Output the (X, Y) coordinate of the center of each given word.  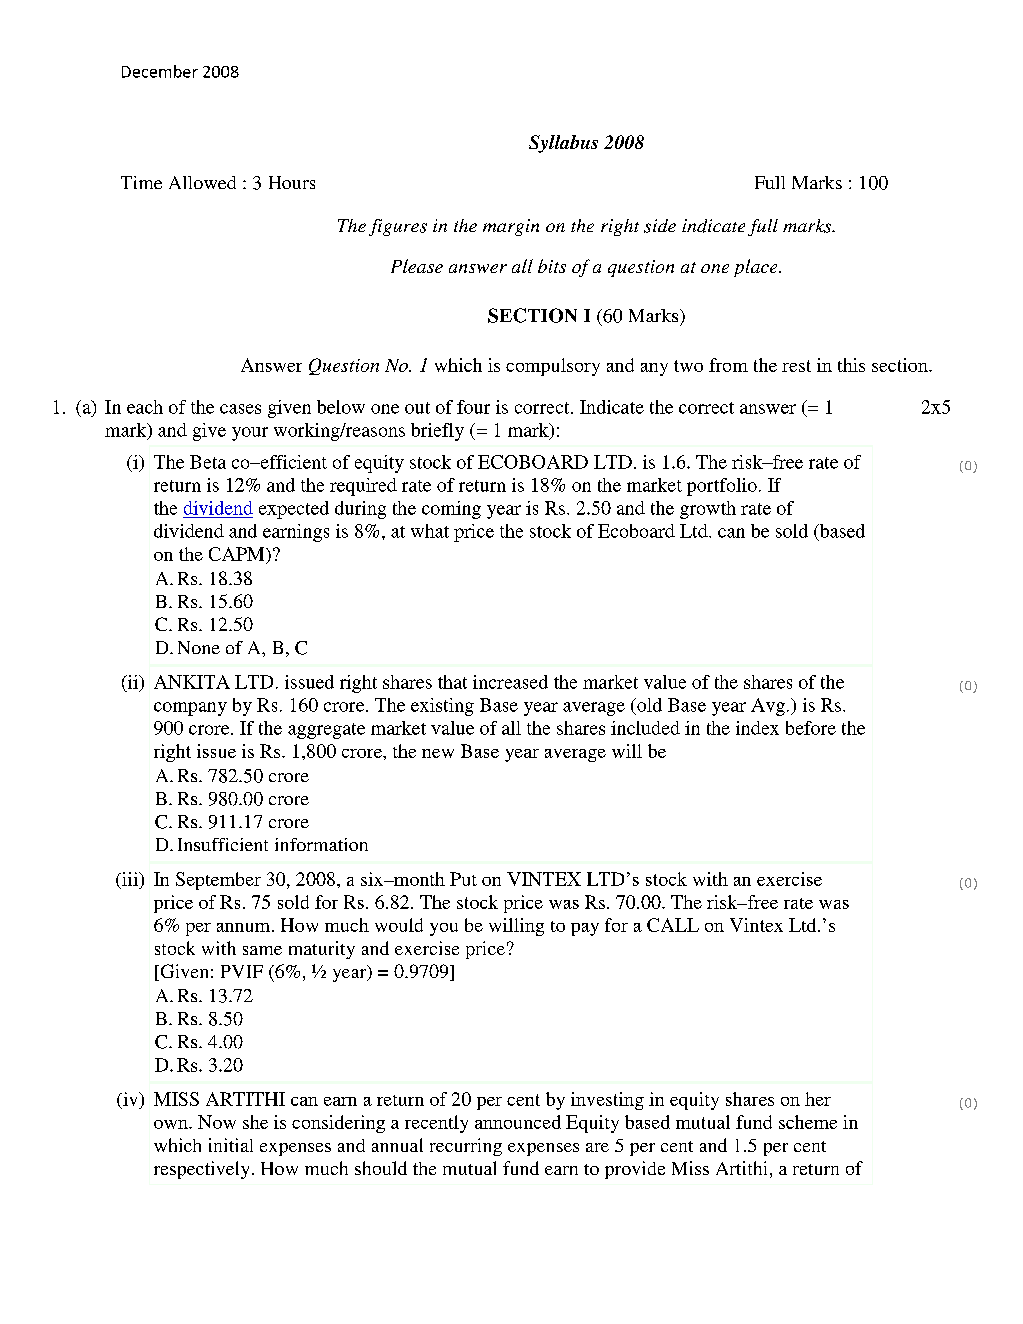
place (757, 268)
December (160, 71)
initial (231, 1145)
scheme (808, 1122)
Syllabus (563, 144)
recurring (466, 1147)
